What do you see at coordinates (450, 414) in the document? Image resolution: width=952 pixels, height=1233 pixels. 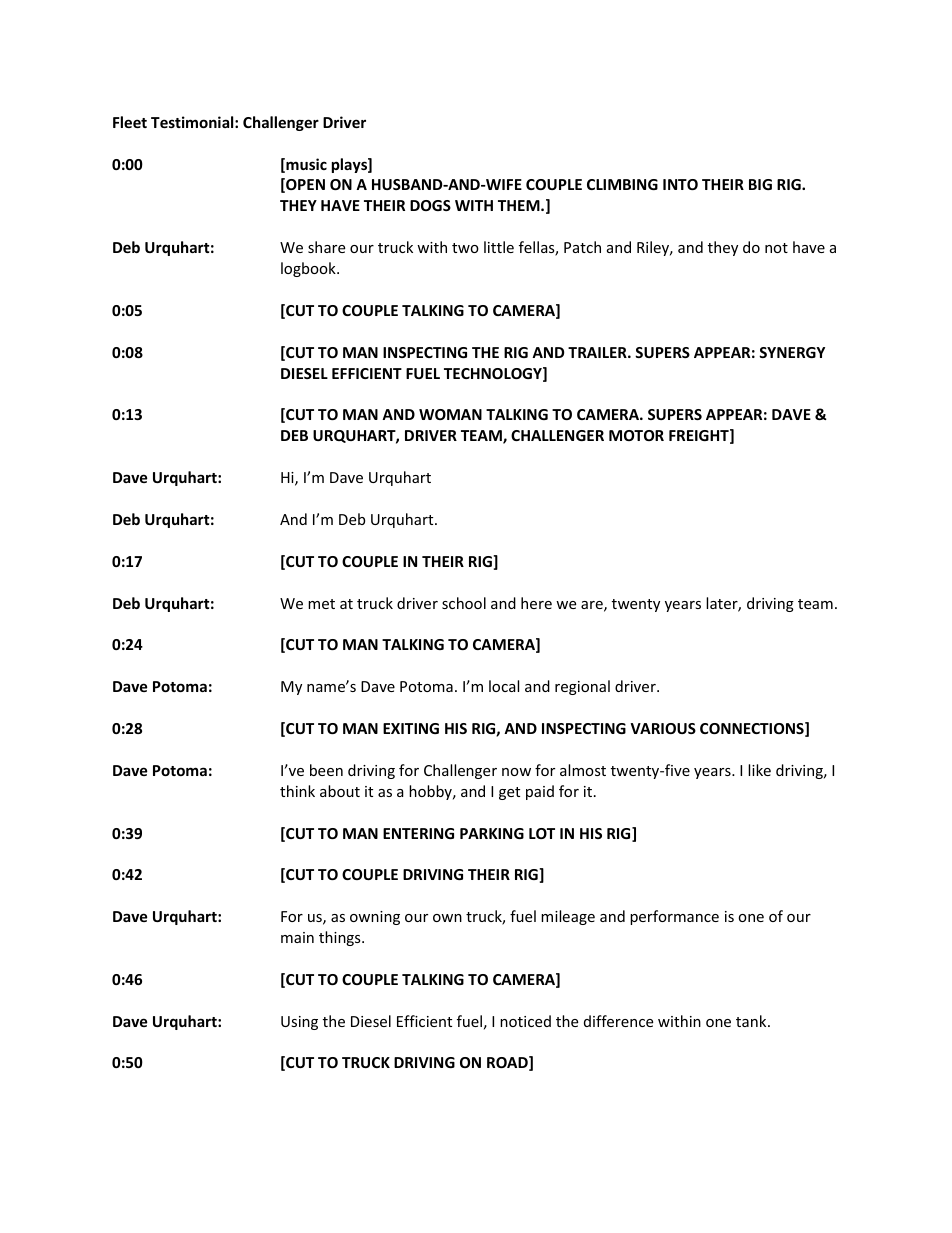 I see `WOMAN` at bounding box center [450, 414].
